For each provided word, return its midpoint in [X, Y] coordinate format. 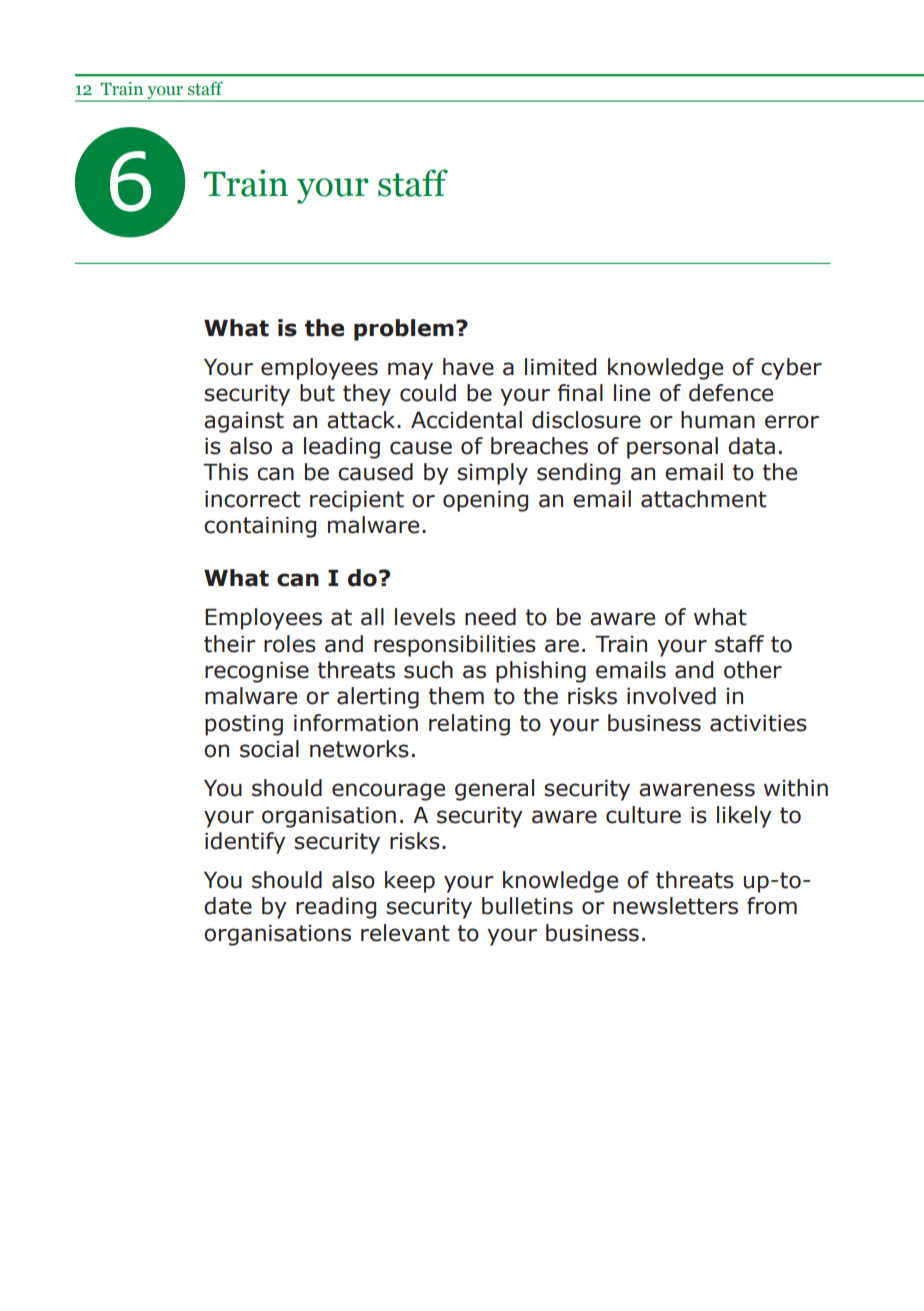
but [317, 393]
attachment [704, 499]
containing [260, 527]
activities [758, 723]
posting [244, 725]
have [468, 367]
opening [485, 501]
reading [336, 908]
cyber [791, 369]
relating [469, 725]
